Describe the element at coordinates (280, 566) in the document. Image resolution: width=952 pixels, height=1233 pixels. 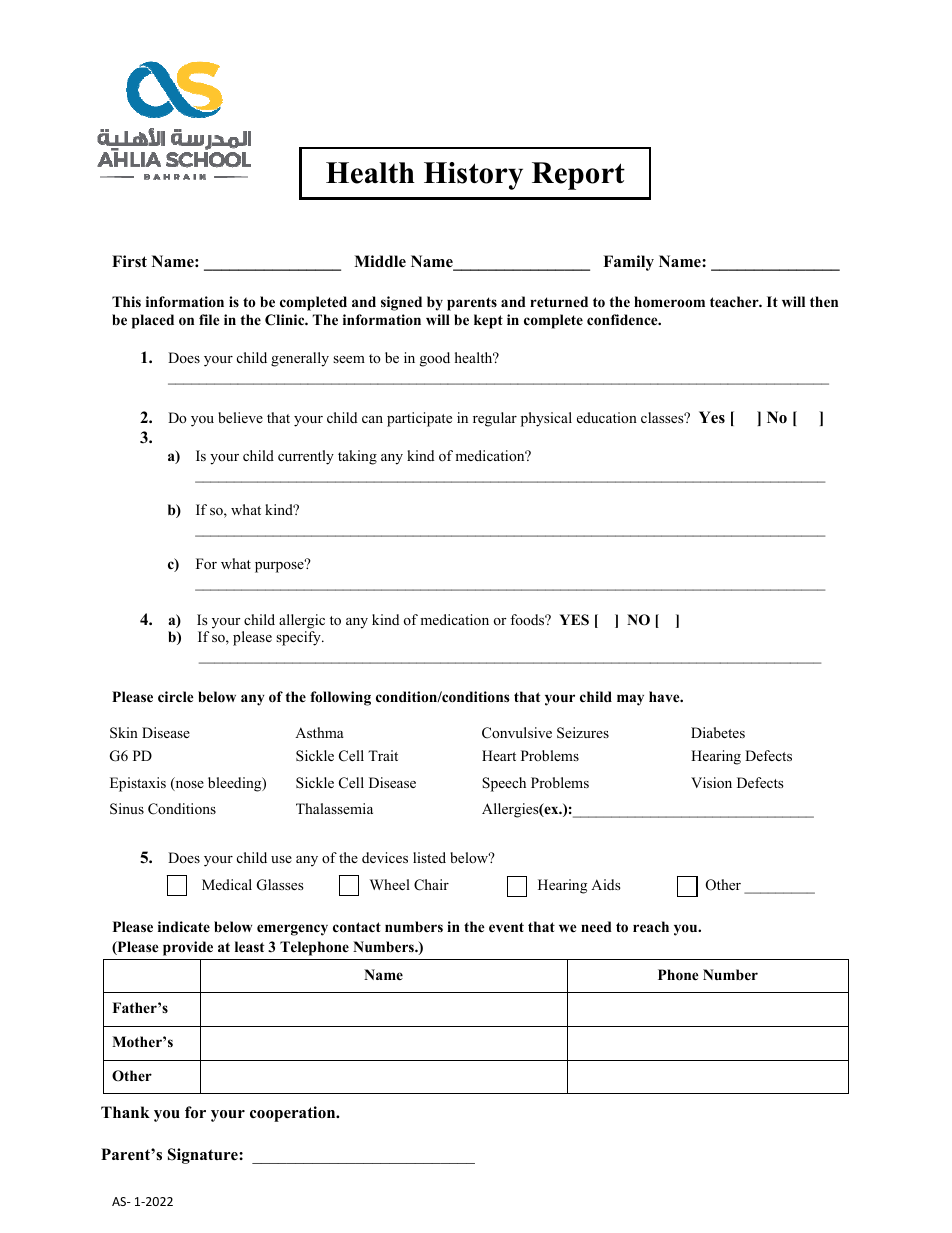
I see `purpose` at that location.
